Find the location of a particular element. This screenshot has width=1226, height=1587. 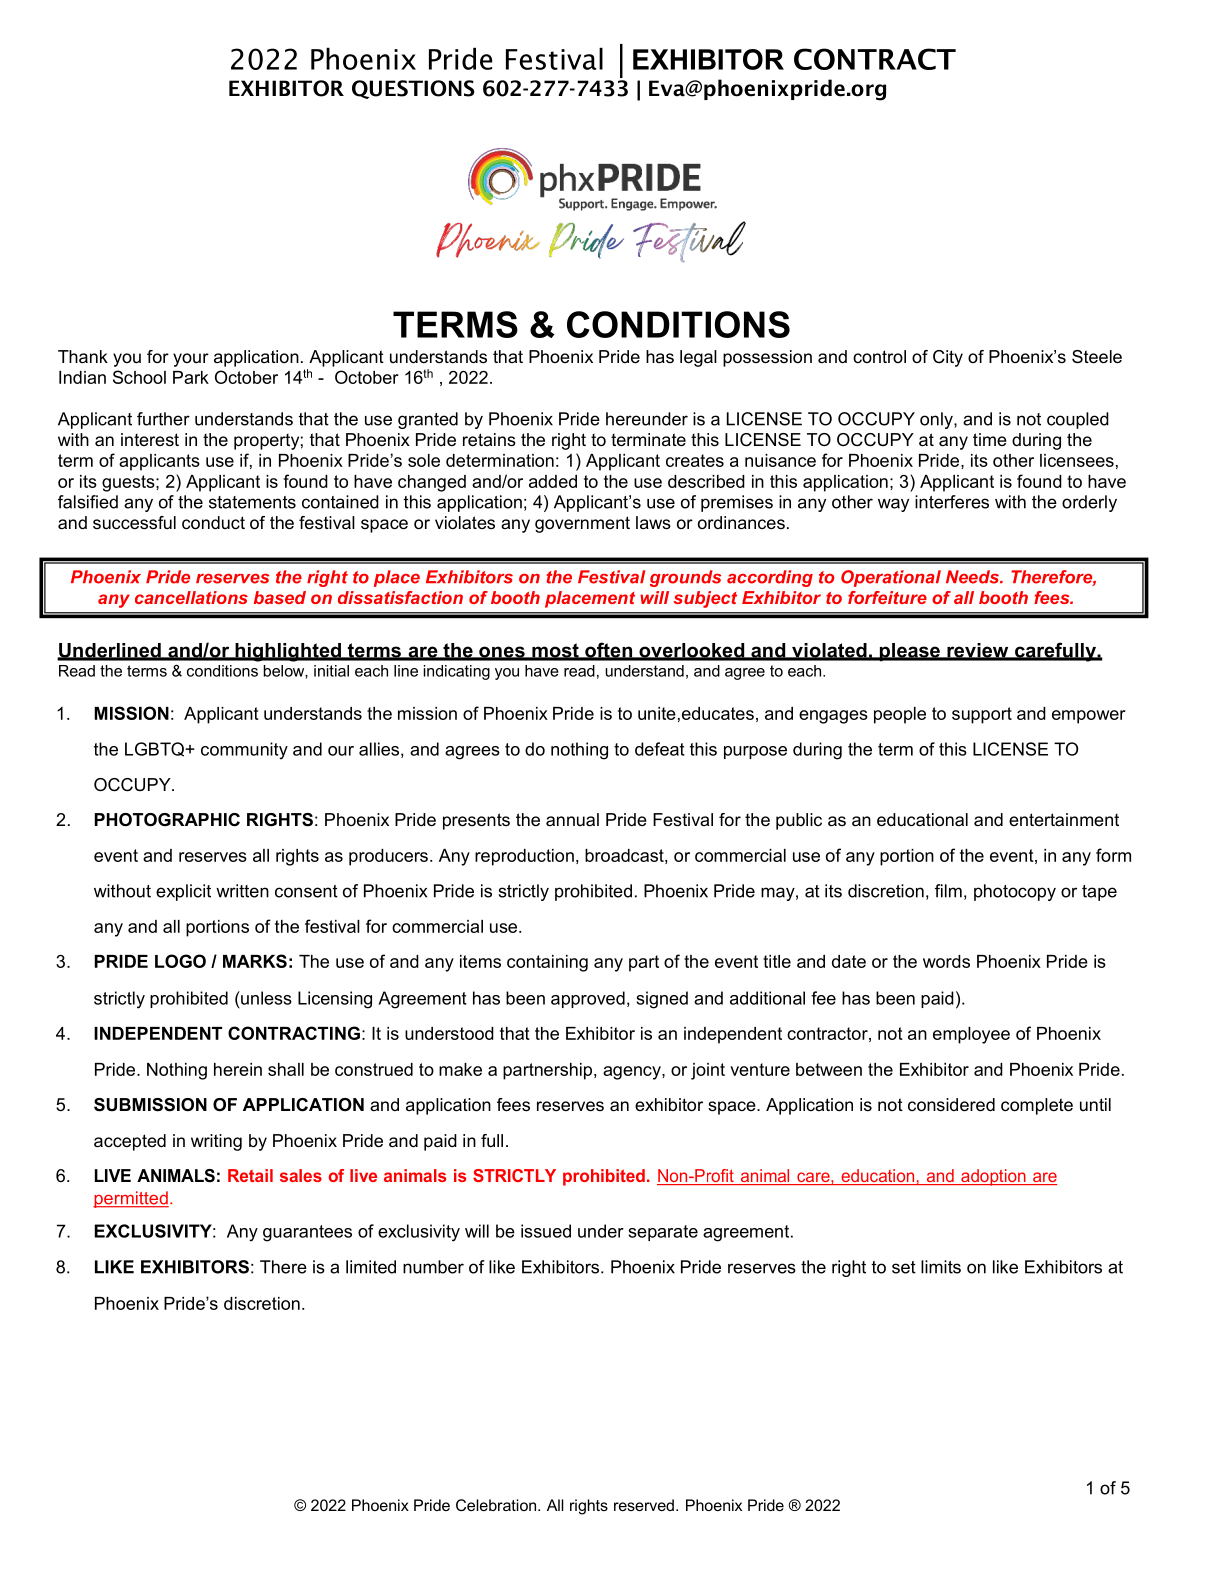

City is located at coordinates (948, 358).
